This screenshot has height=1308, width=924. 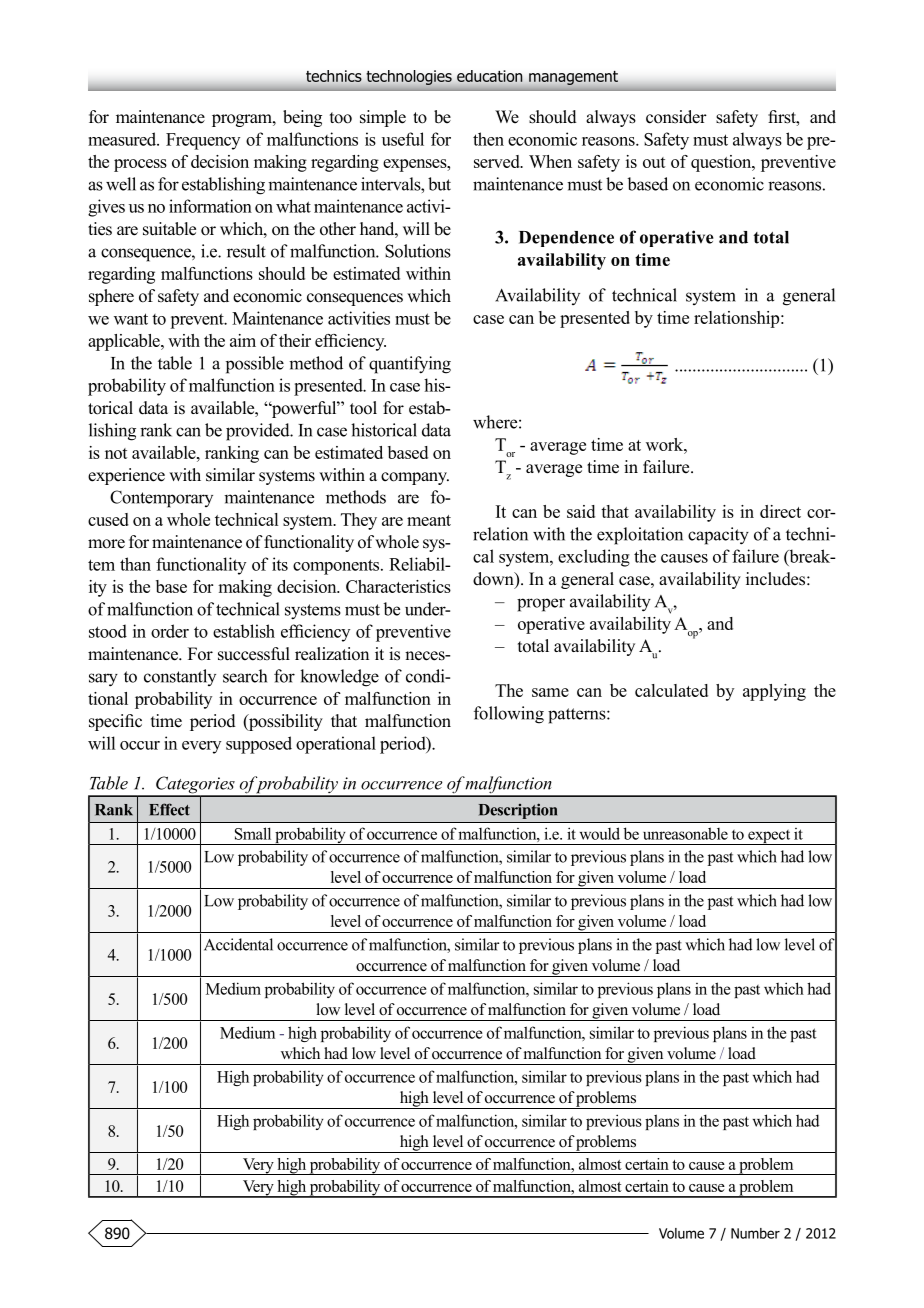 I want to click on Characteristics, so click(x=398, y=586).
